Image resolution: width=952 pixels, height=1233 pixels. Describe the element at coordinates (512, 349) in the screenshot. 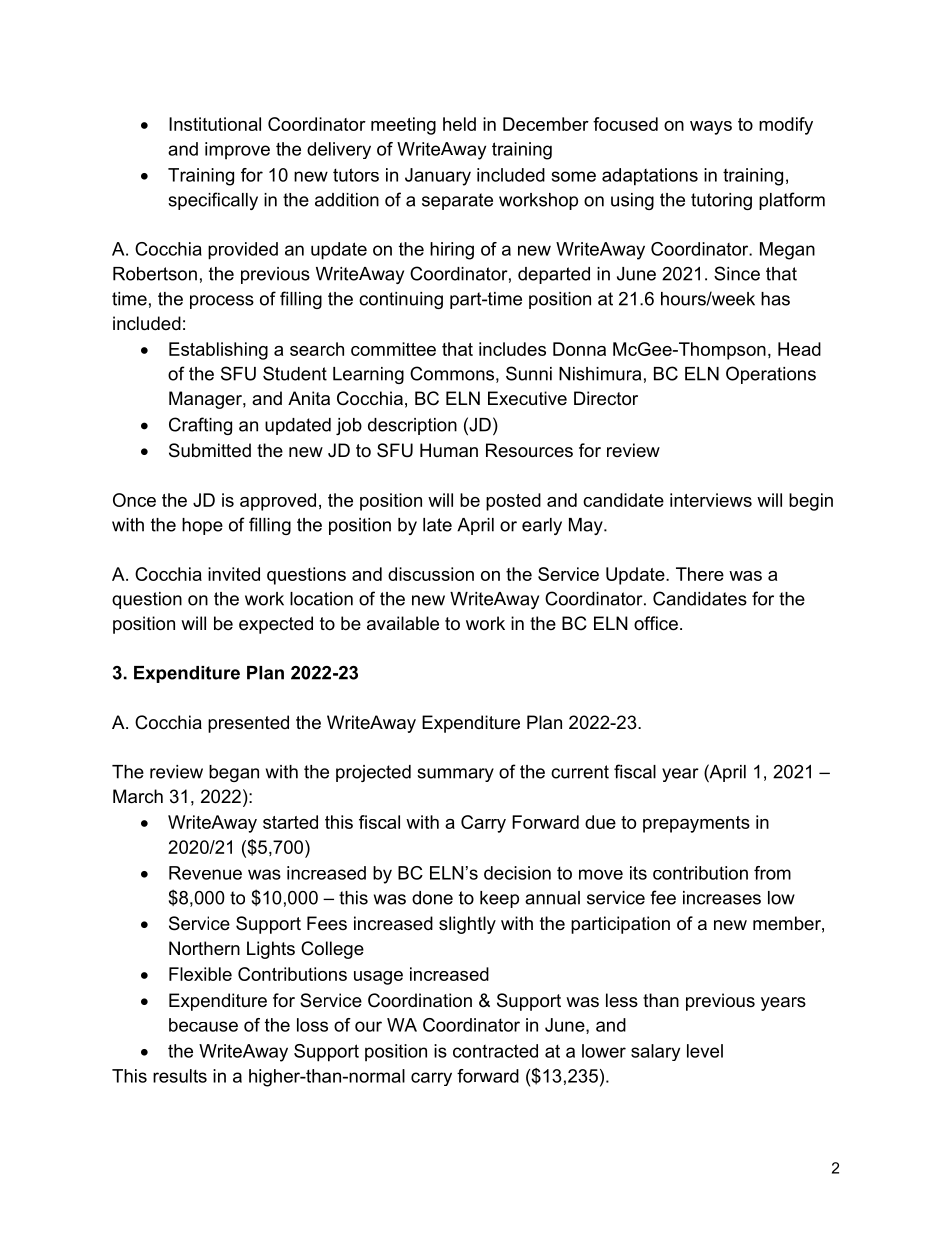

I see `includes` at that location.
